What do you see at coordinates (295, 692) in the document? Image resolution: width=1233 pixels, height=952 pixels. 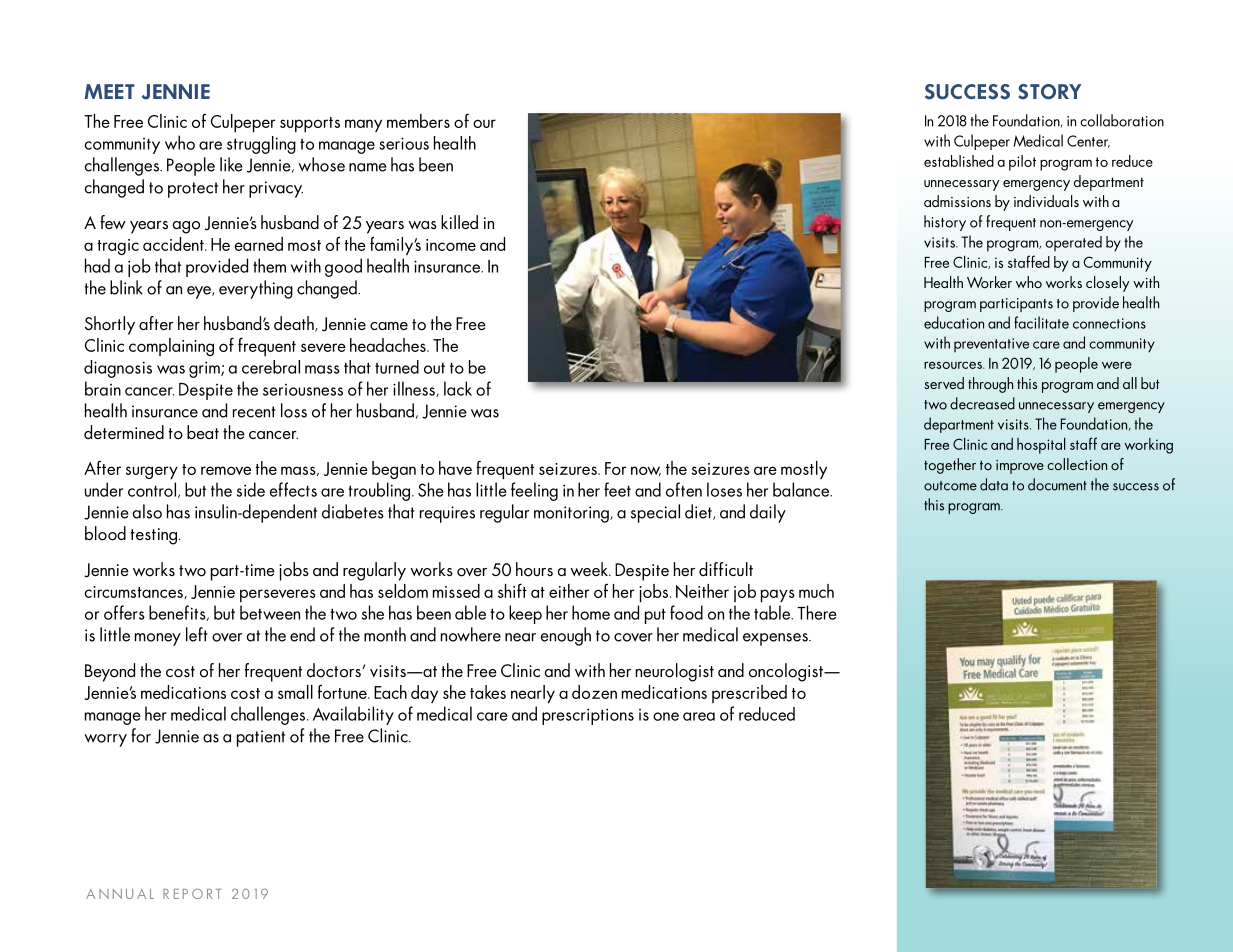 I see `small` at bounding box center [295, 692].
